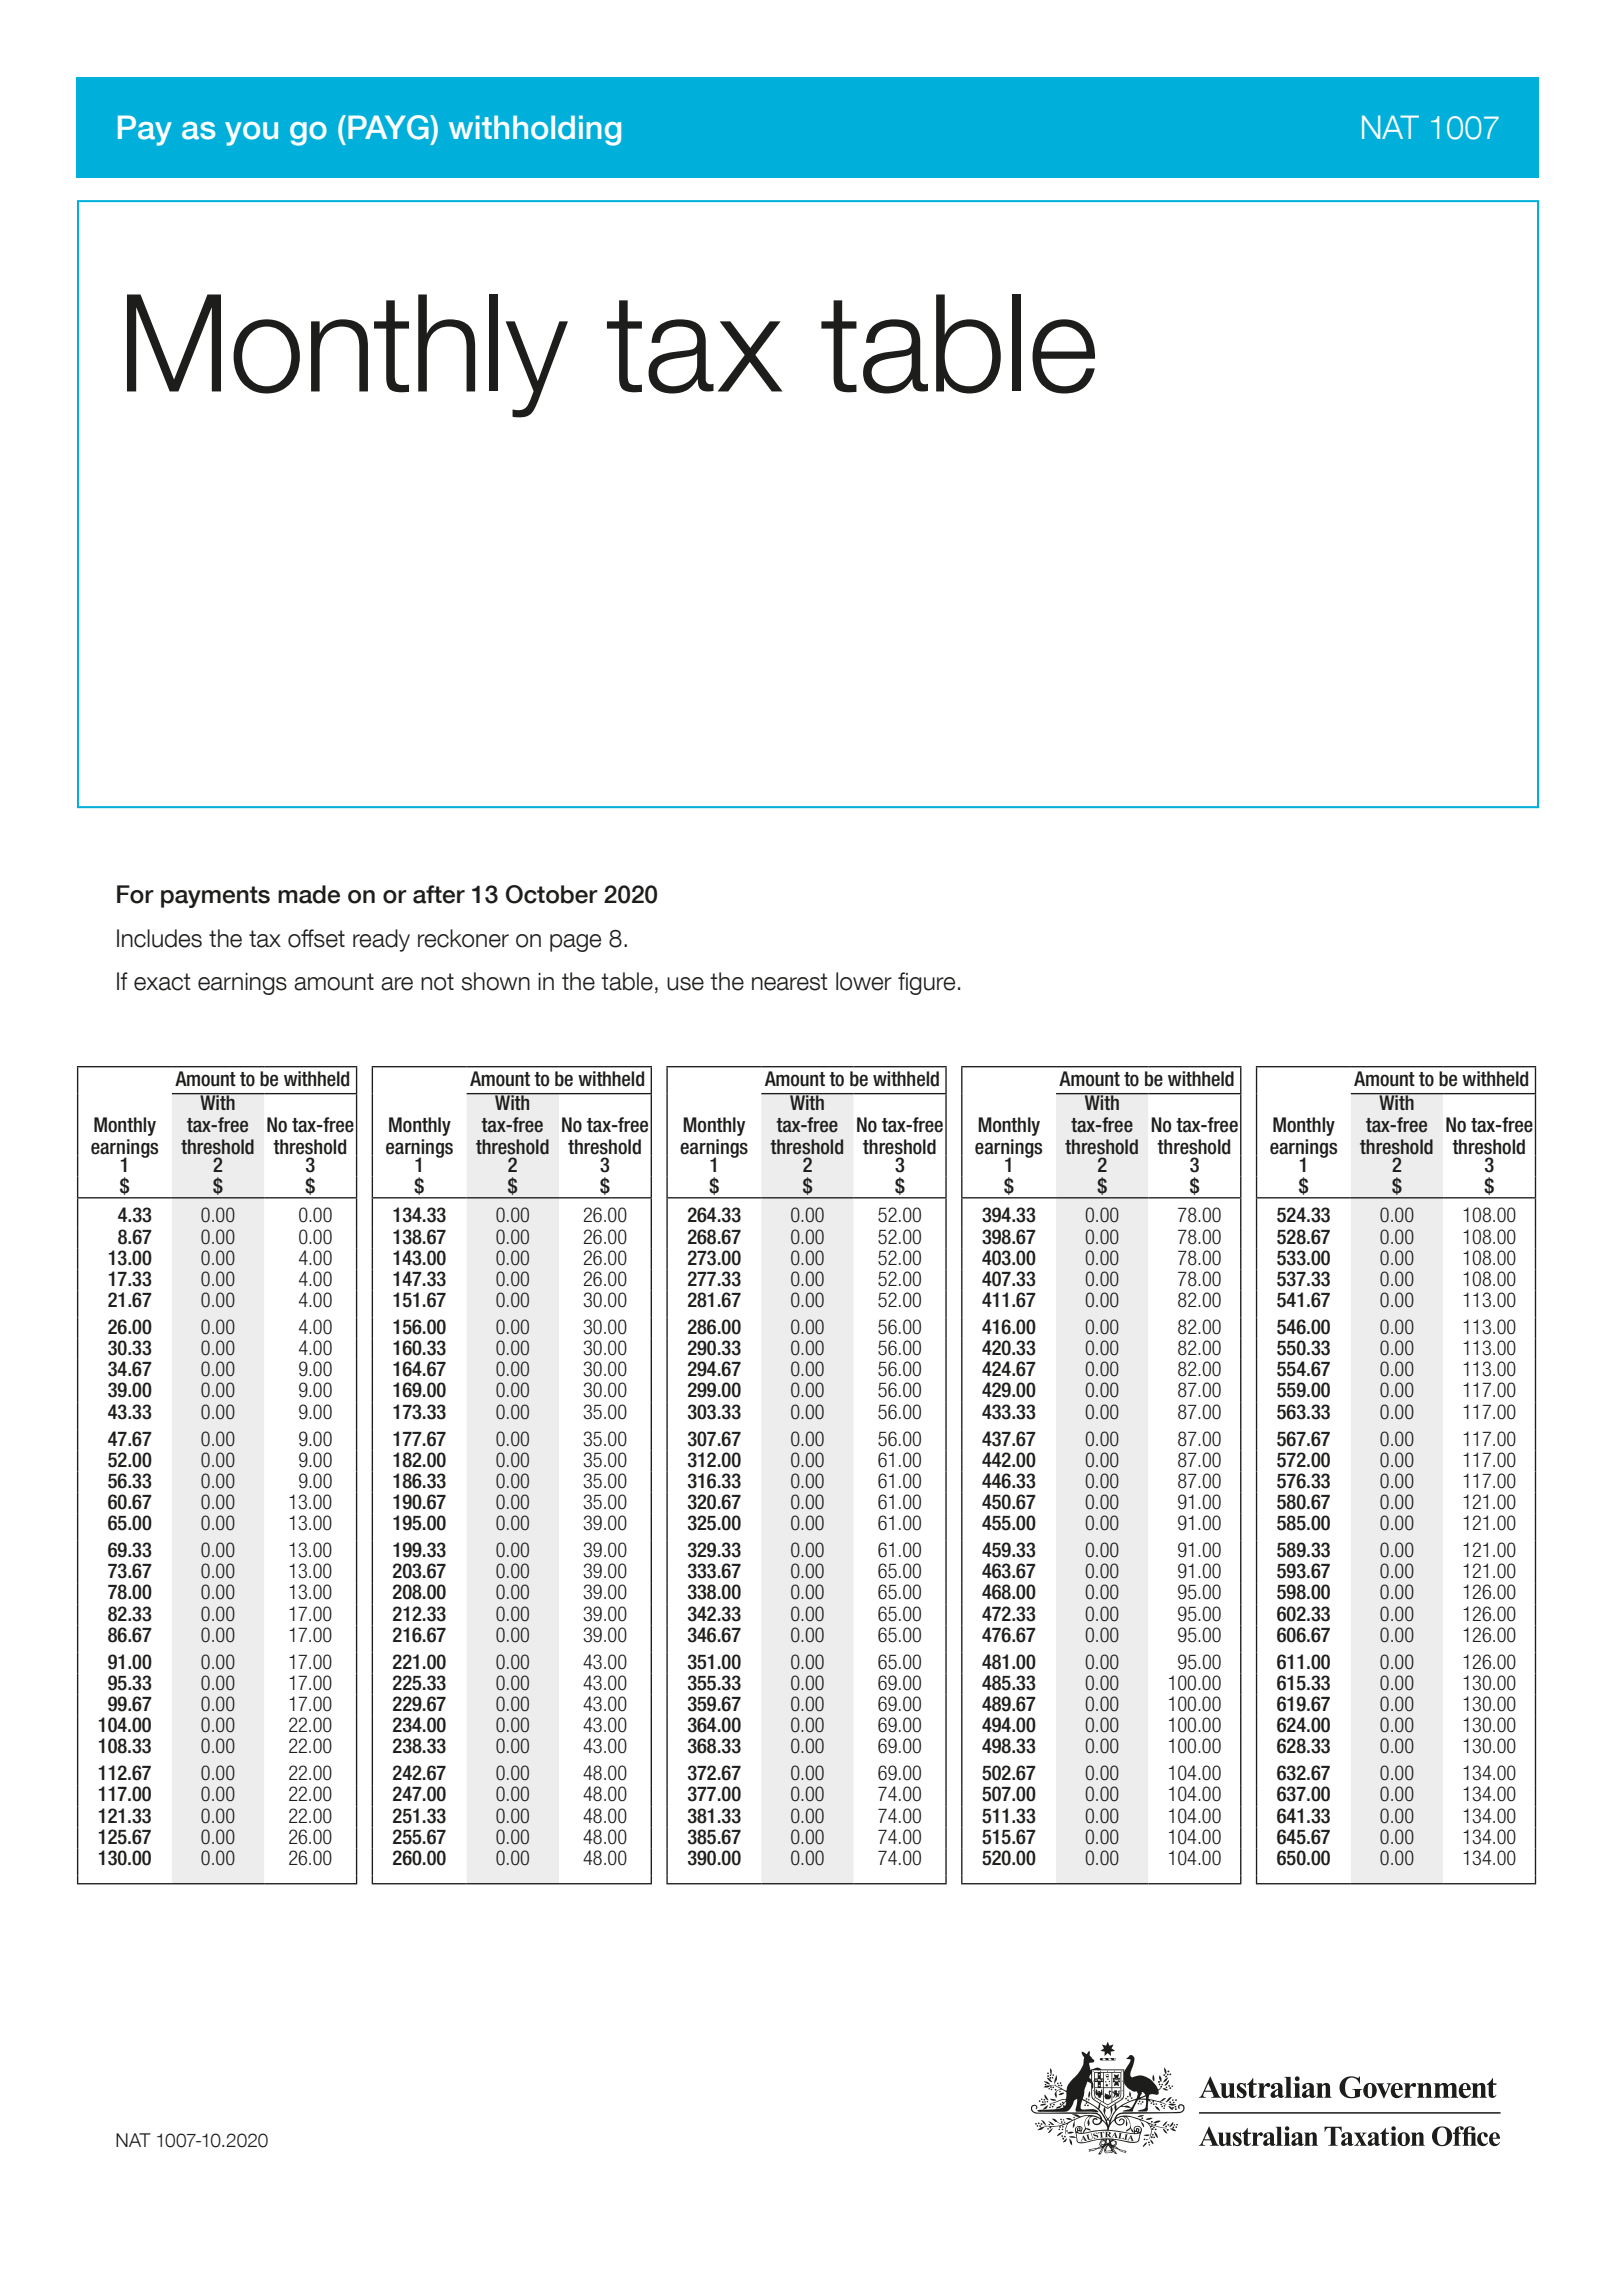 The image size is (1616, 2286). Describe the element at coordinates (159, 938) in the page. I see `Includes` at that location.
